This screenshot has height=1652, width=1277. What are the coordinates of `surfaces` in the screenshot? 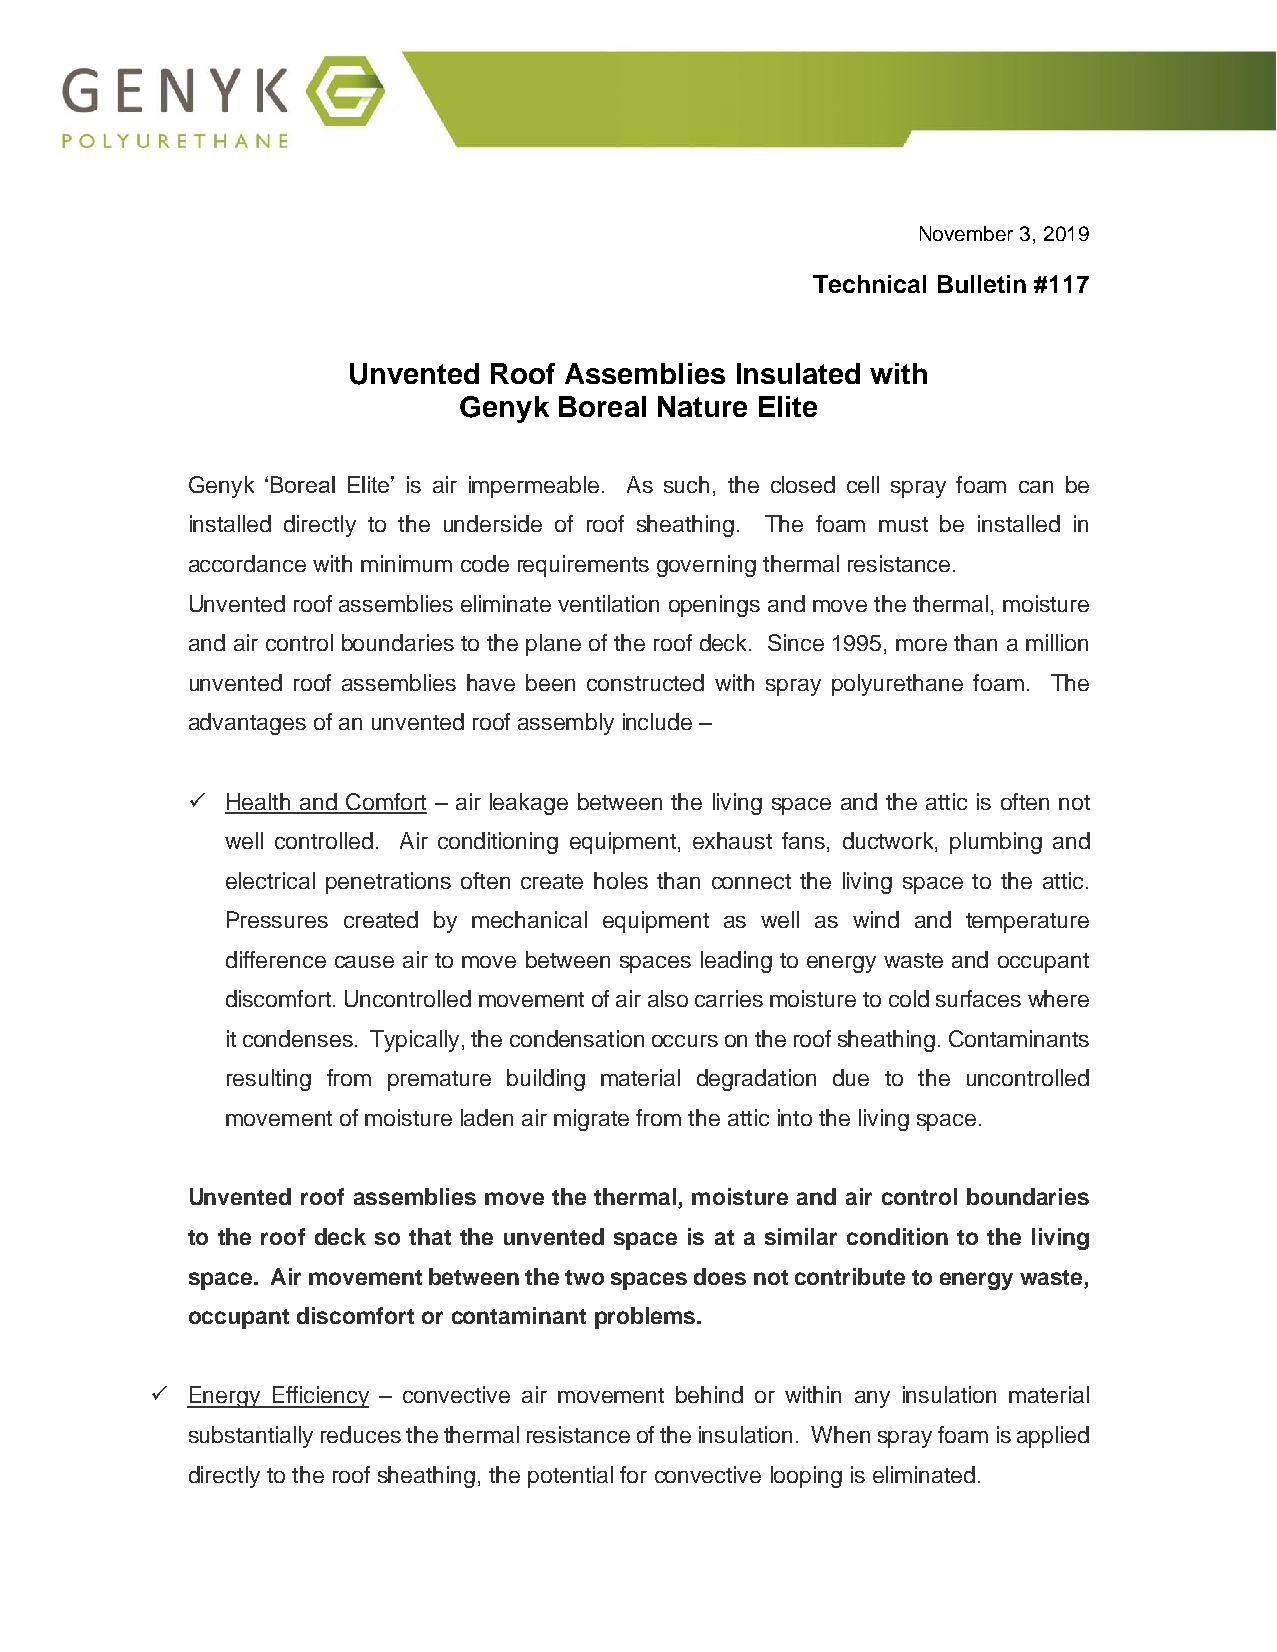 It's located at (978, 998).
